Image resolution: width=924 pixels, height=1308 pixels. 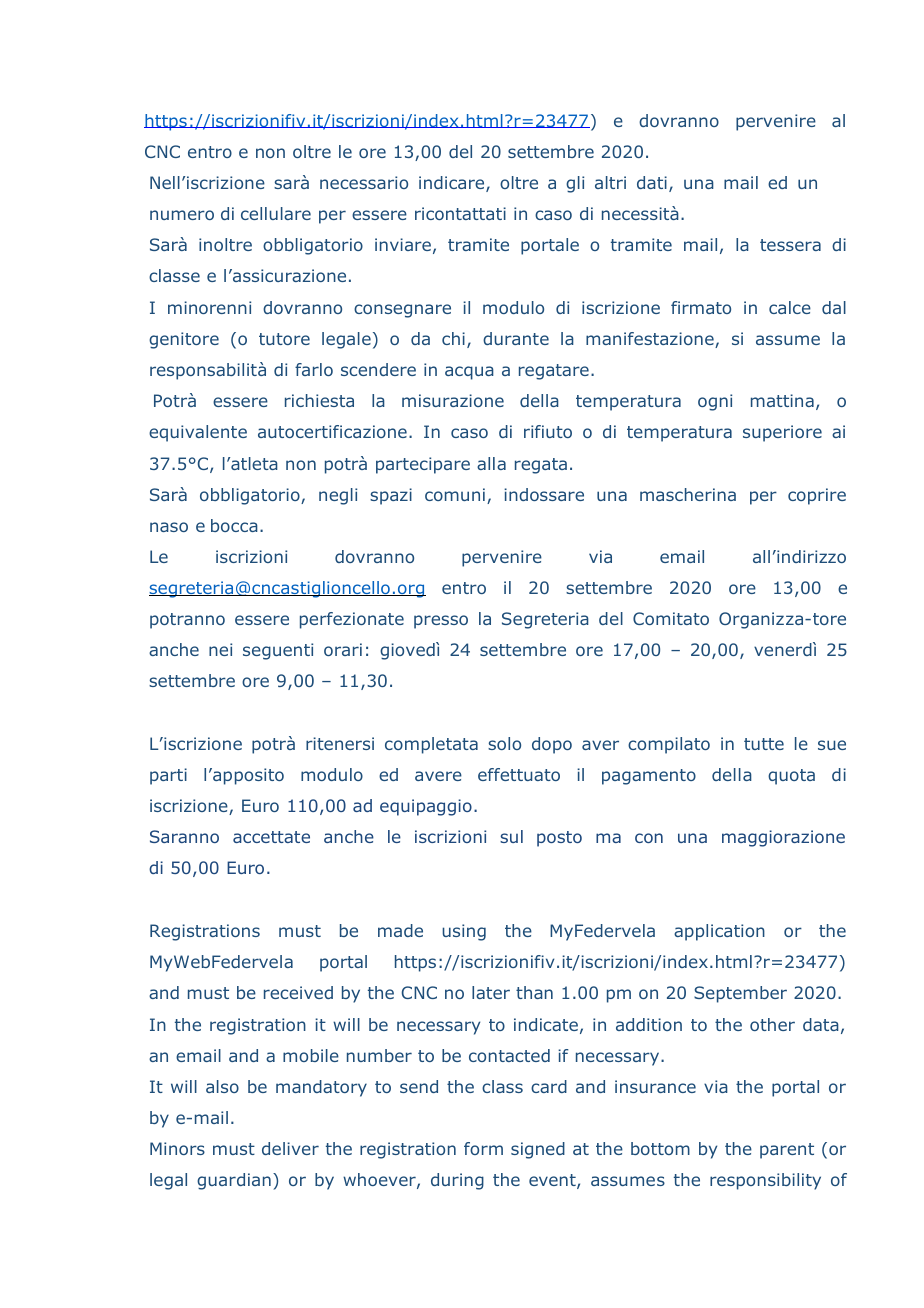 What do you see at coordinates (182, 215) in the document?
I see `numero` at bounding box center [182, 215].
